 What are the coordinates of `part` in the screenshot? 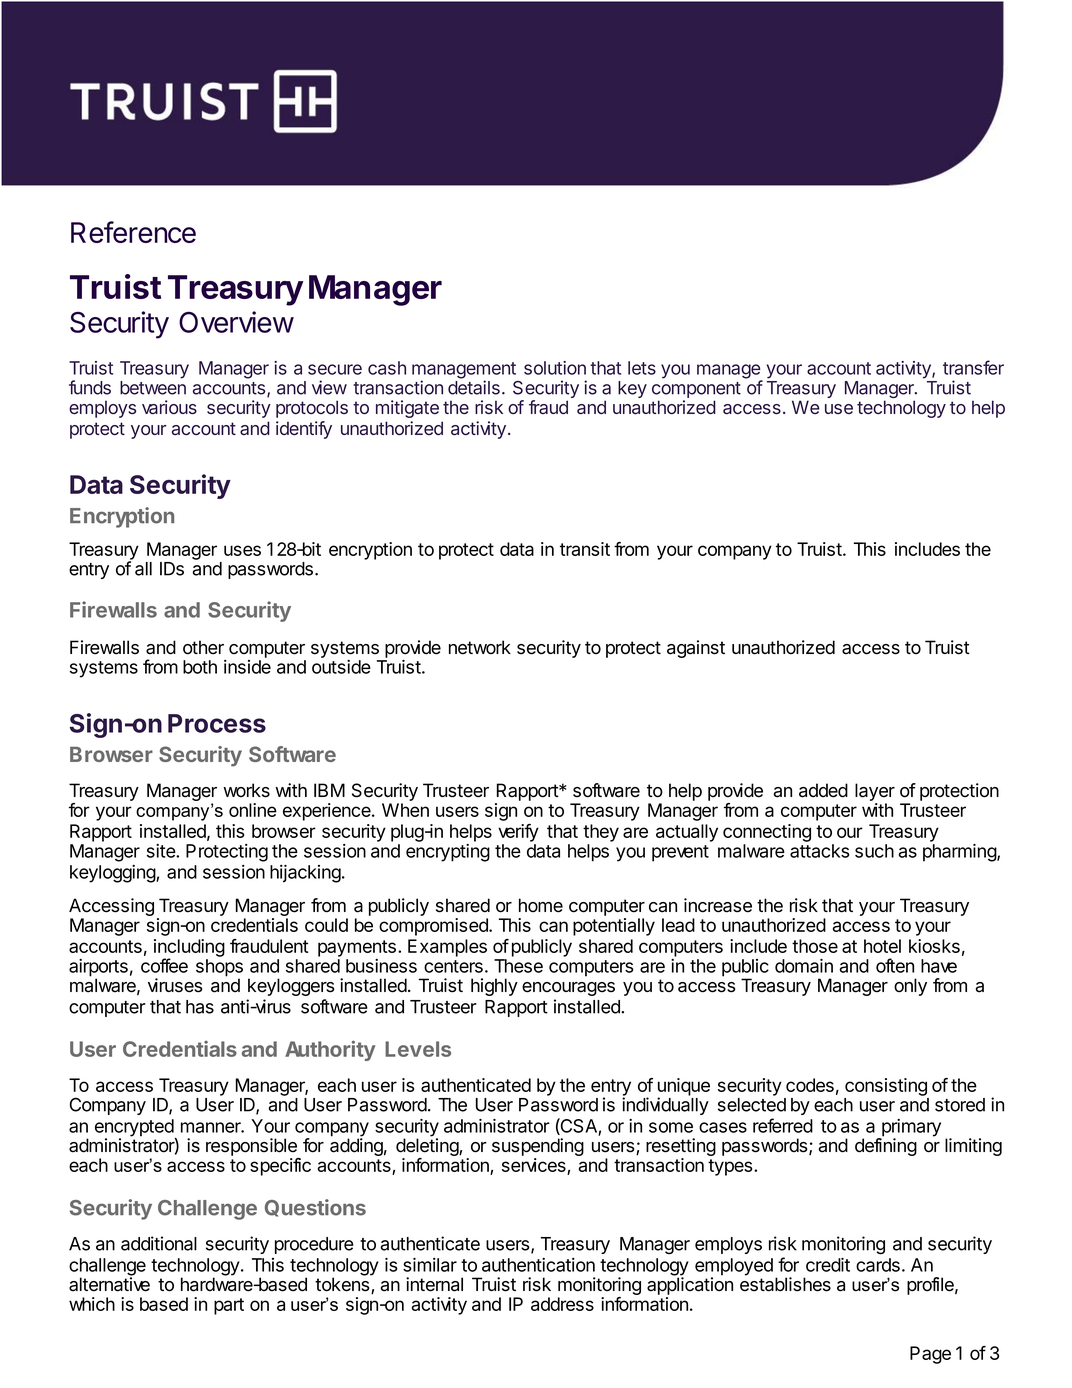 It's located at (229, 1306).
